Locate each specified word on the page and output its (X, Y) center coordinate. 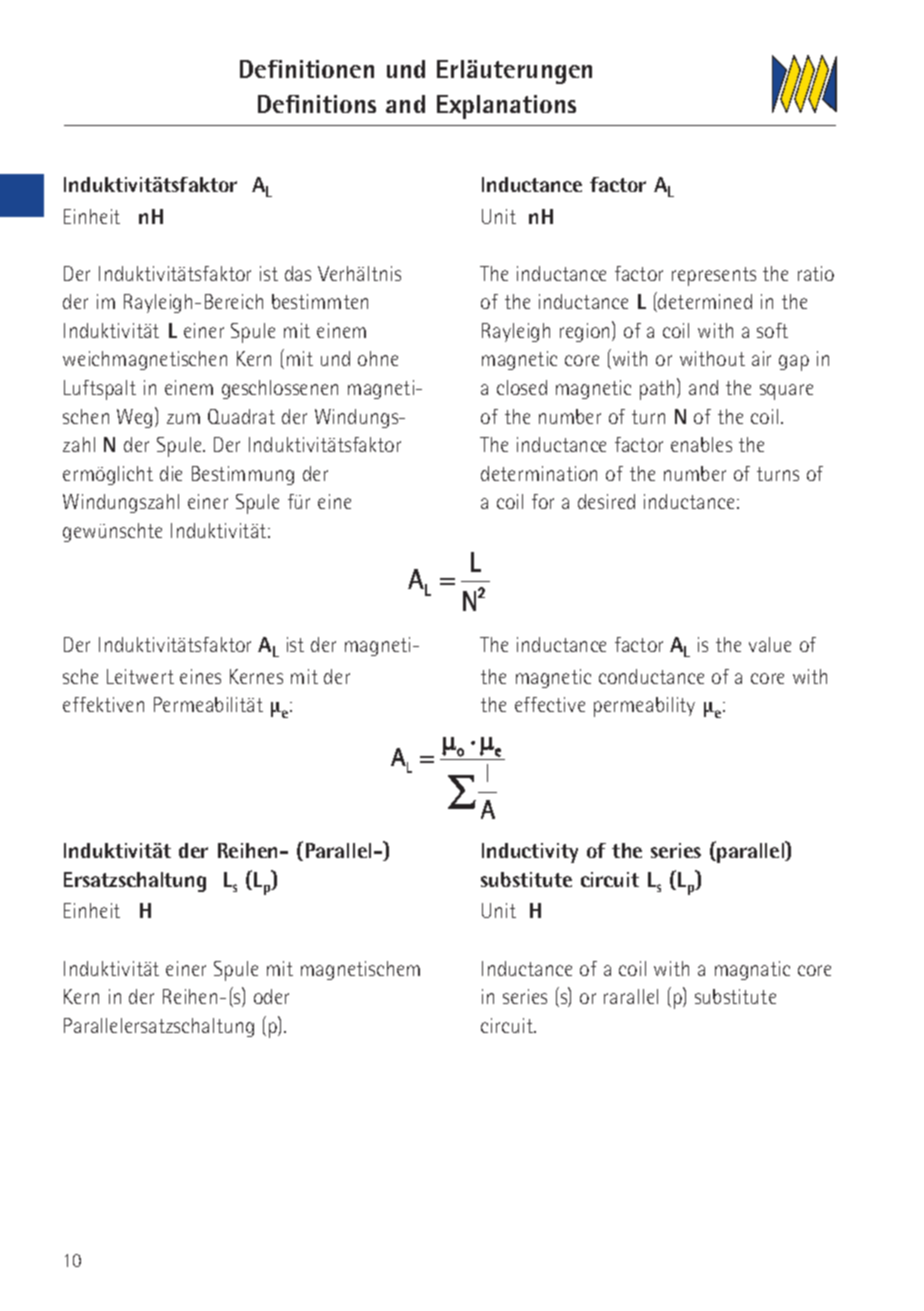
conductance (651, 676)
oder (271, 996)
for (543, 501)
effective (550, 704)
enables (701, 444)
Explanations (506, 107)
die (171, 473)
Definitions (317, 104)
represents (714, 276)
